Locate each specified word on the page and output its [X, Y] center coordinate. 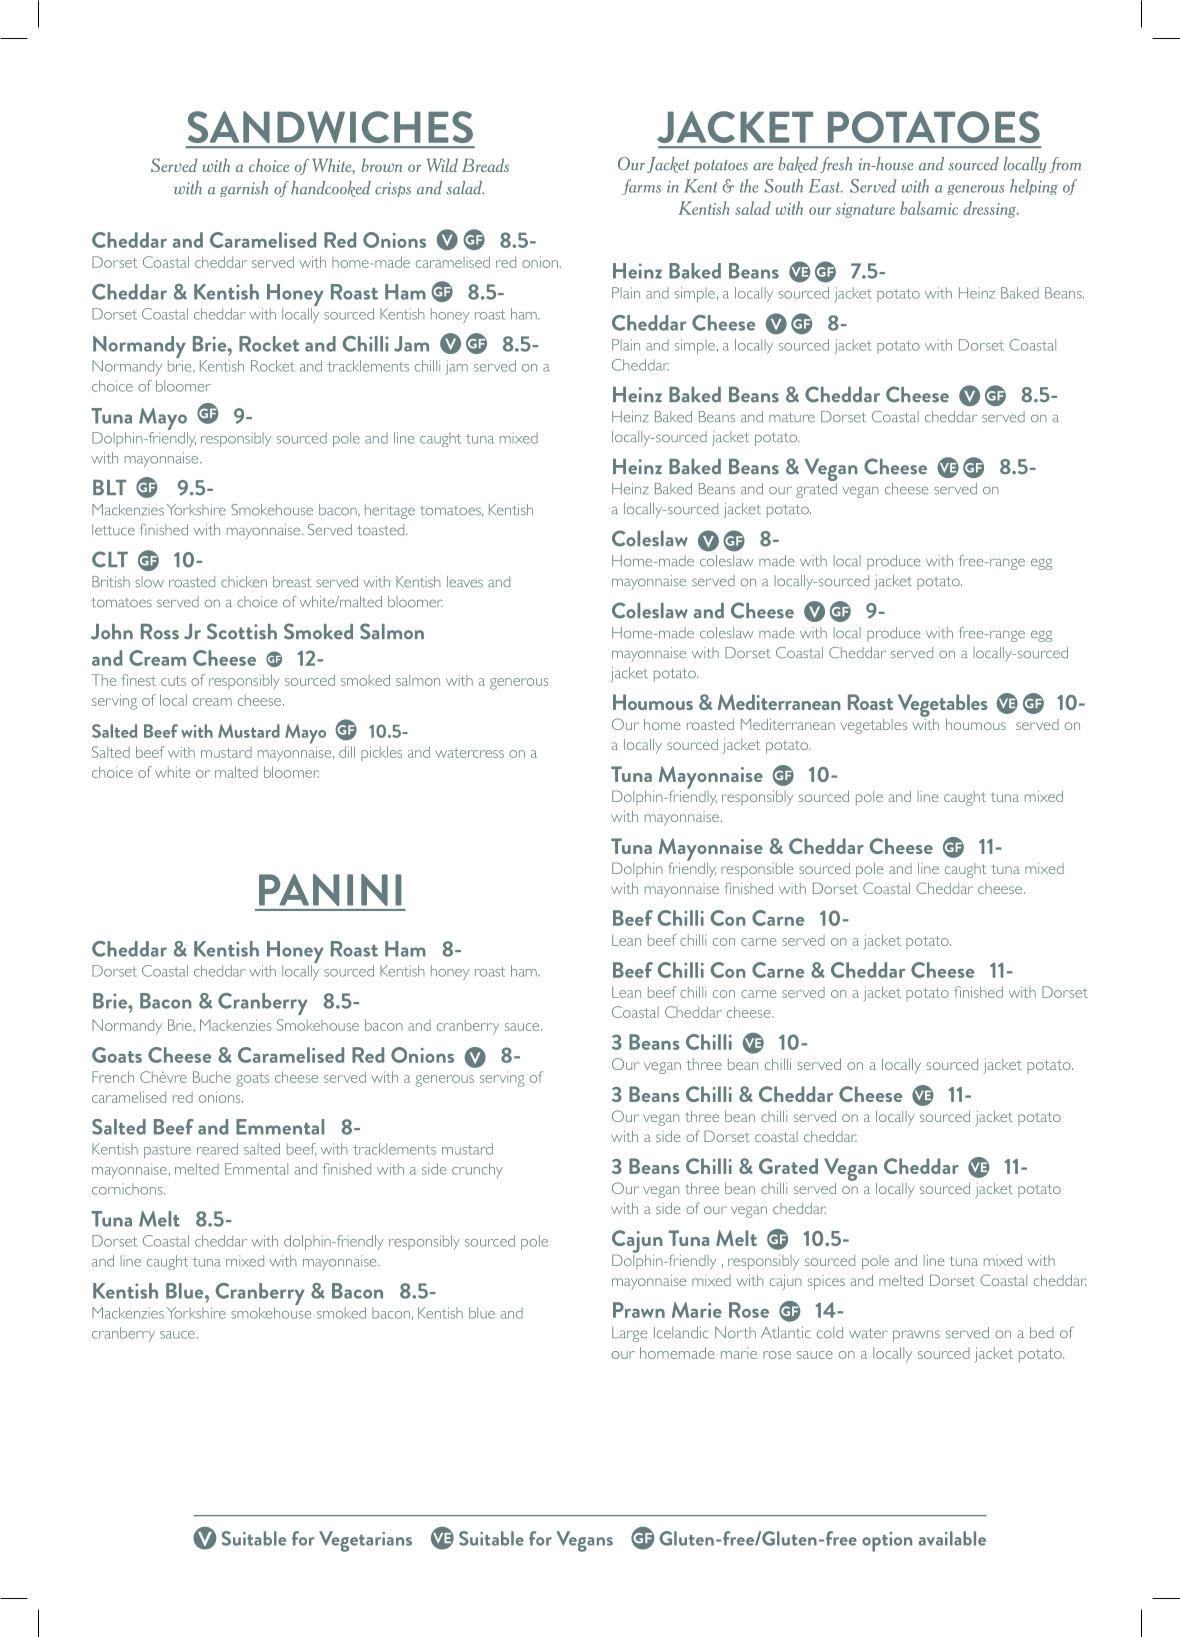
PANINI [330, 890]
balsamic [929, 208]
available [952, 1538]
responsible [757, 870]
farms [641, 187]
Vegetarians [365, 1541]
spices [826, 1282]
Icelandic [681, 1333]
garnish [244, 189]
